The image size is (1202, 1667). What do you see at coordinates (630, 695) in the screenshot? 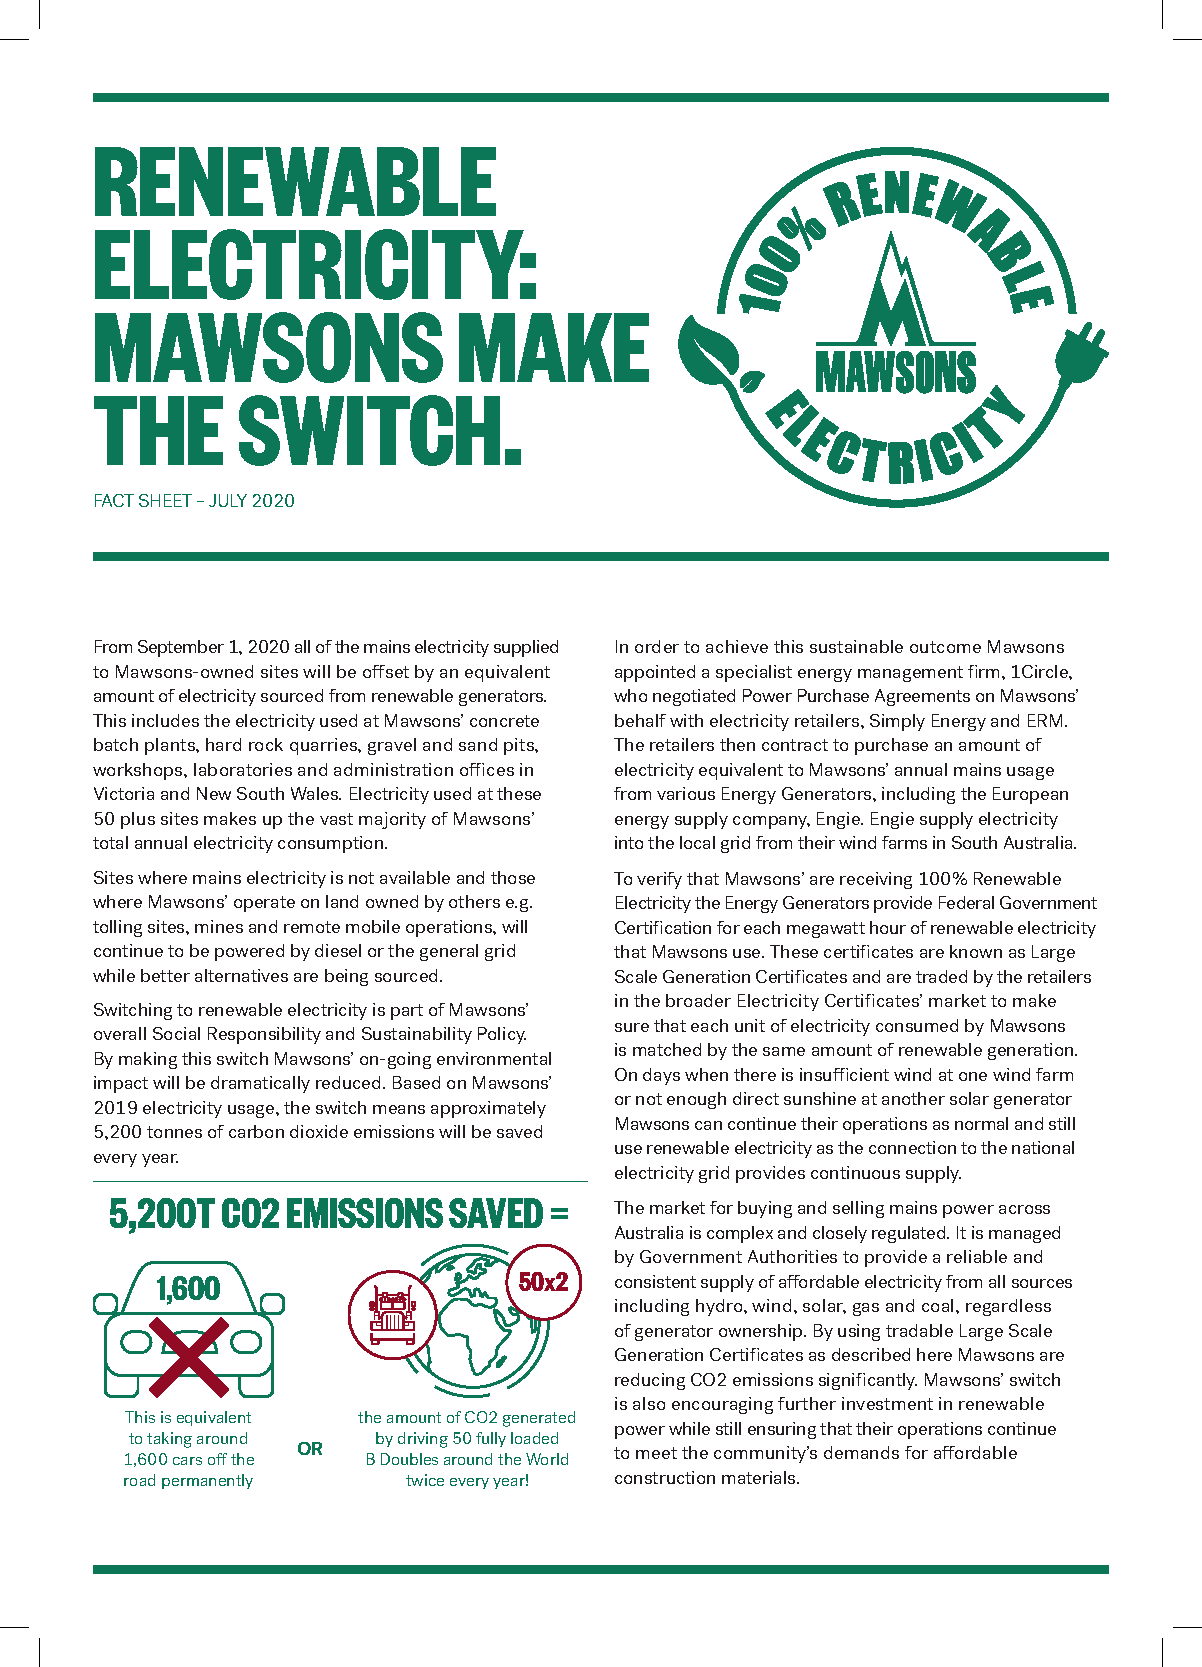
I see `who` at bounding box center [630, 695].
